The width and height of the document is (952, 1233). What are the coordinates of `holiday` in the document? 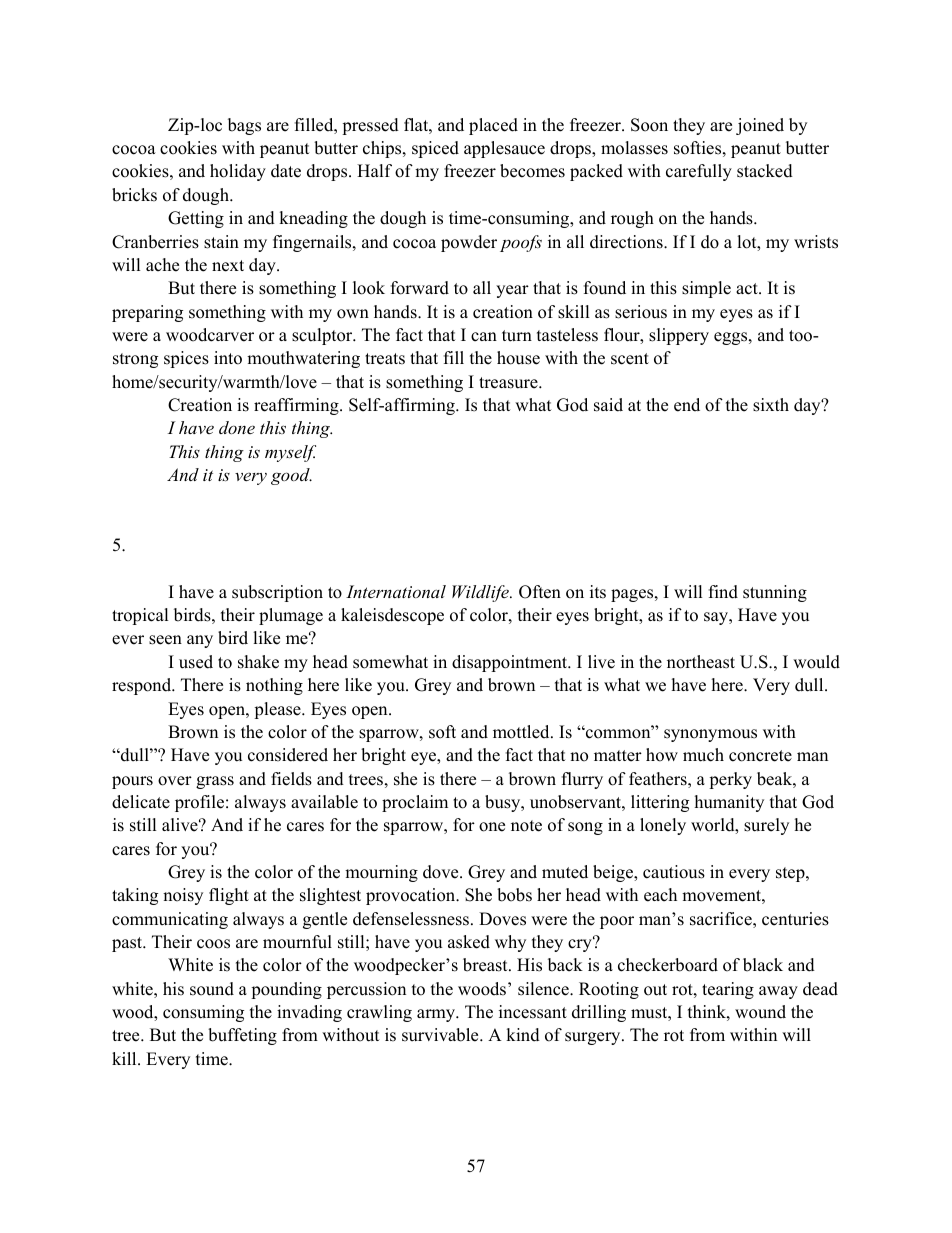 It's located at (238, 172).
